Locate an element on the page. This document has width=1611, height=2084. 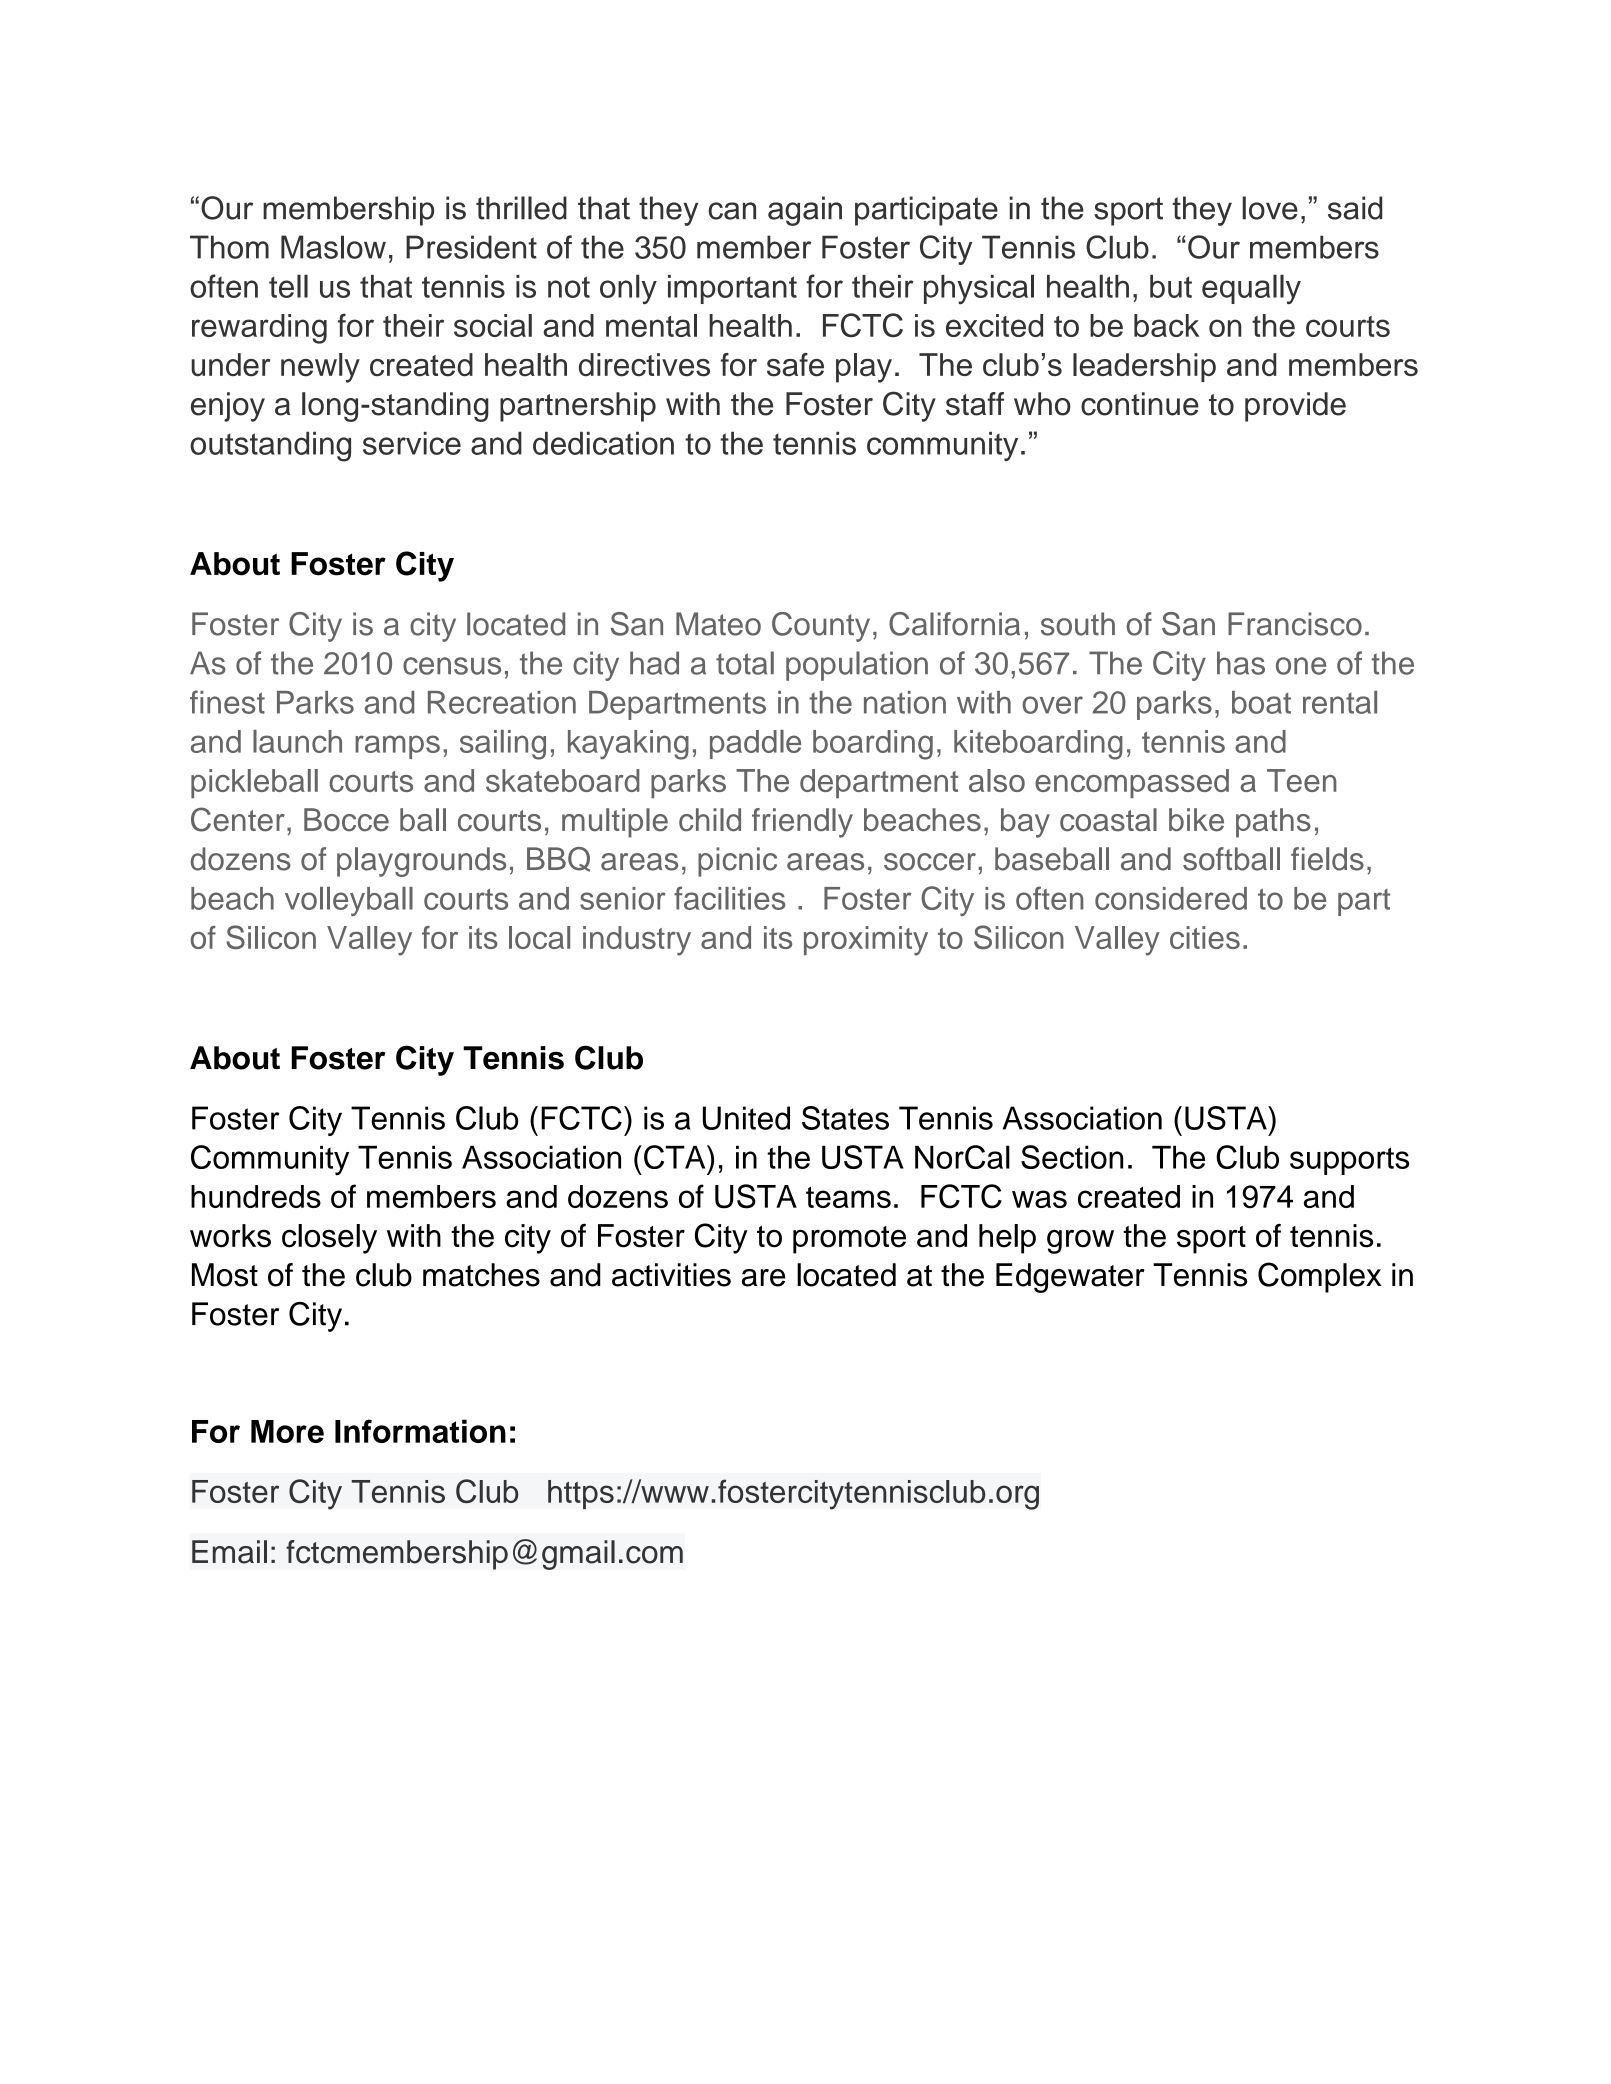
considered is located at coordinates (1171, 898).
